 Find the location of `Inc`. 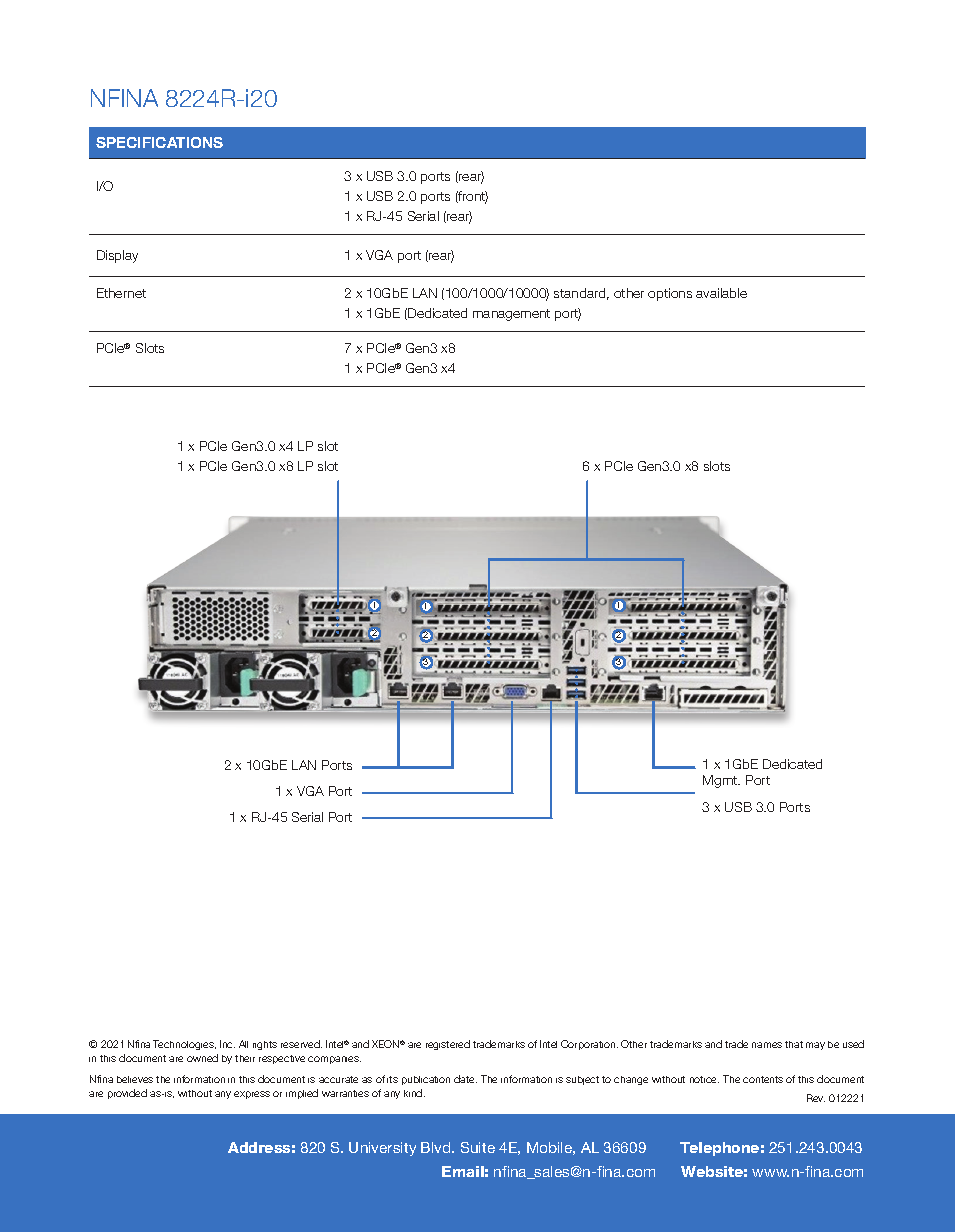

Inc is located at coordinates (227, 1044).
